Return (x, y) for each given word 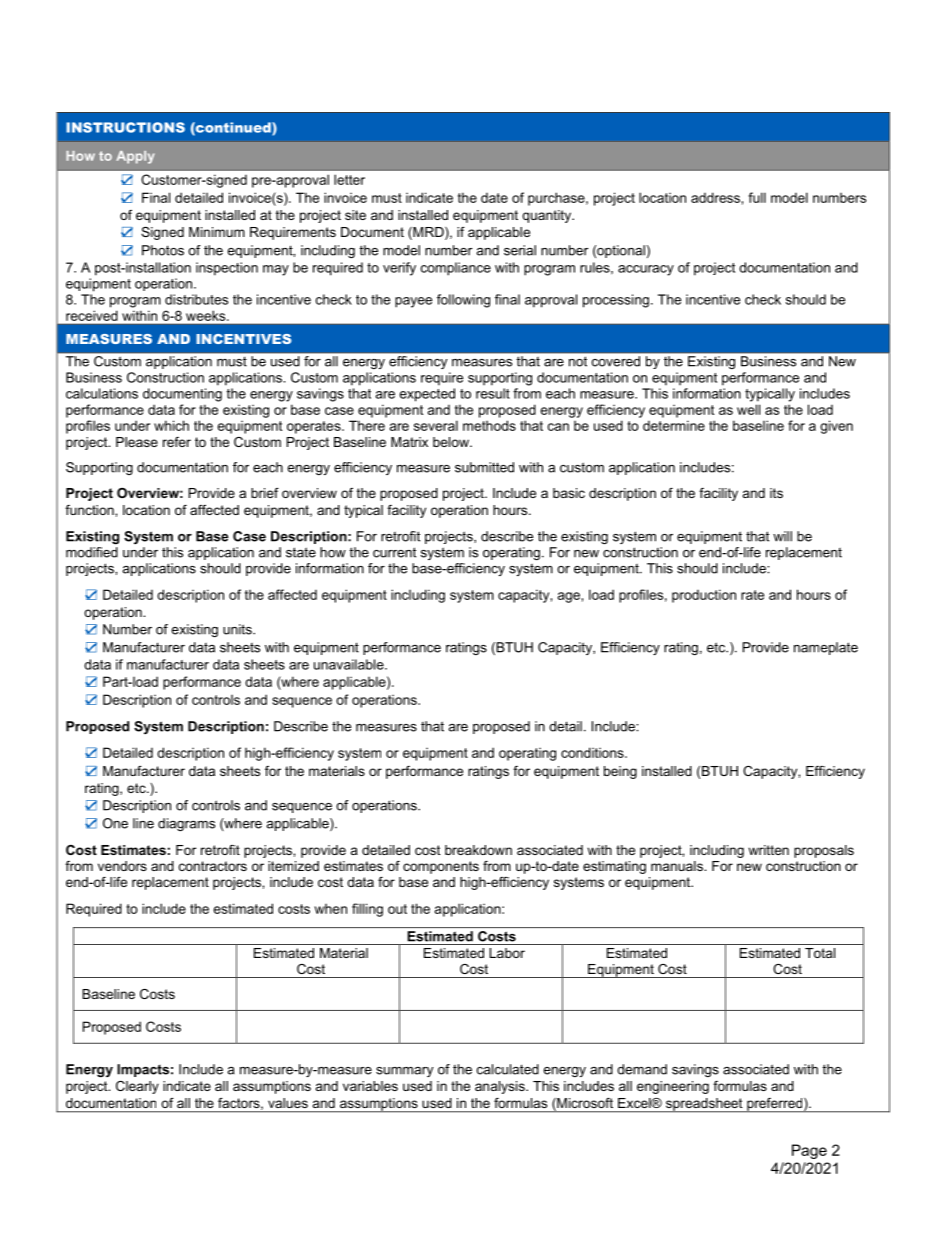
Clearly (137, 1087)
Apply (135, 157)
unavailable (350, 664)
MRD (428, 233)
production (704, 596)
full (757, 197)
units (238, 629)
